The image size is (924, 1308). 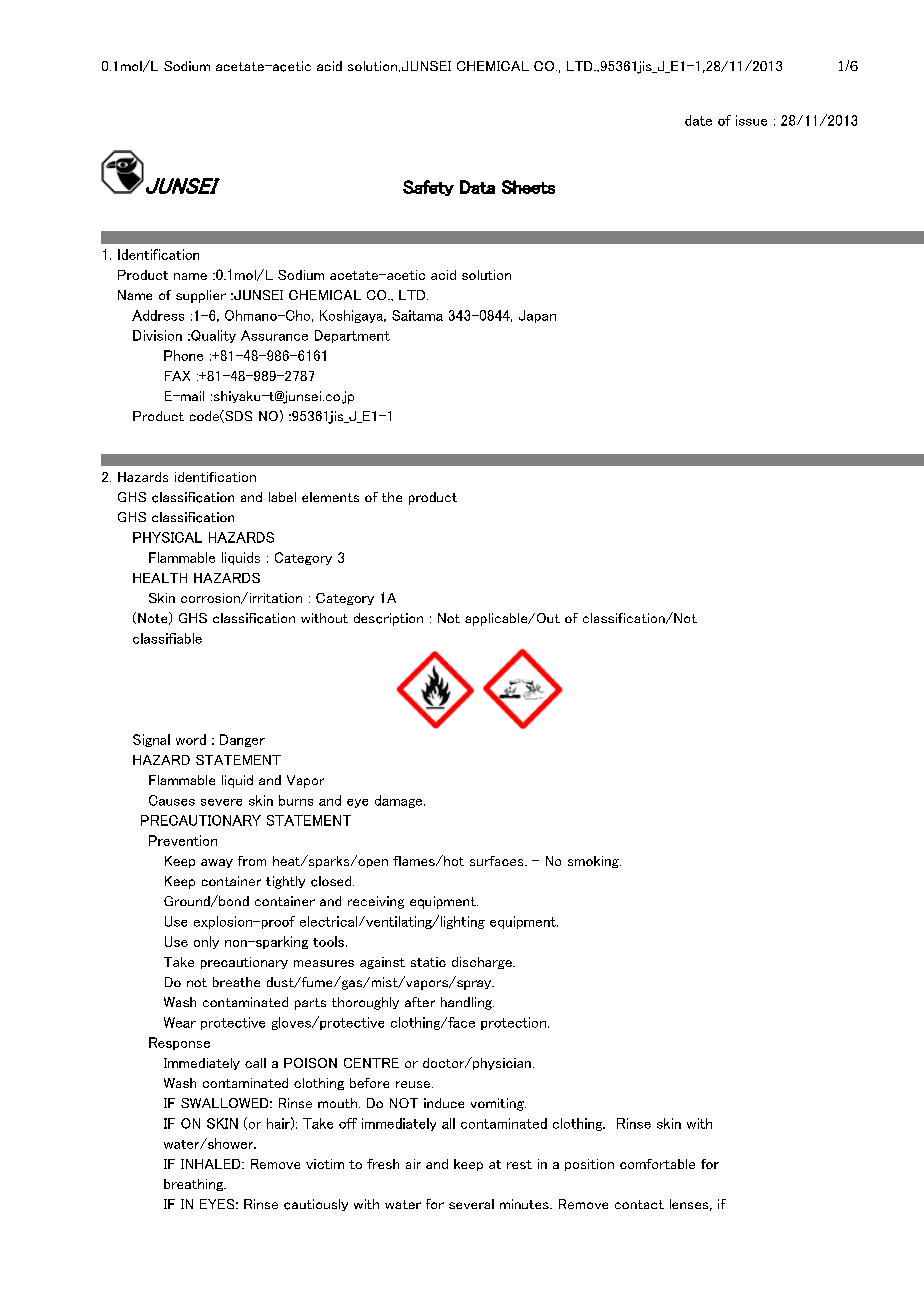 What do you see at coordinates (242, 740) in the screenshot?
I see `Danger` at bounding box center [242, 740].
